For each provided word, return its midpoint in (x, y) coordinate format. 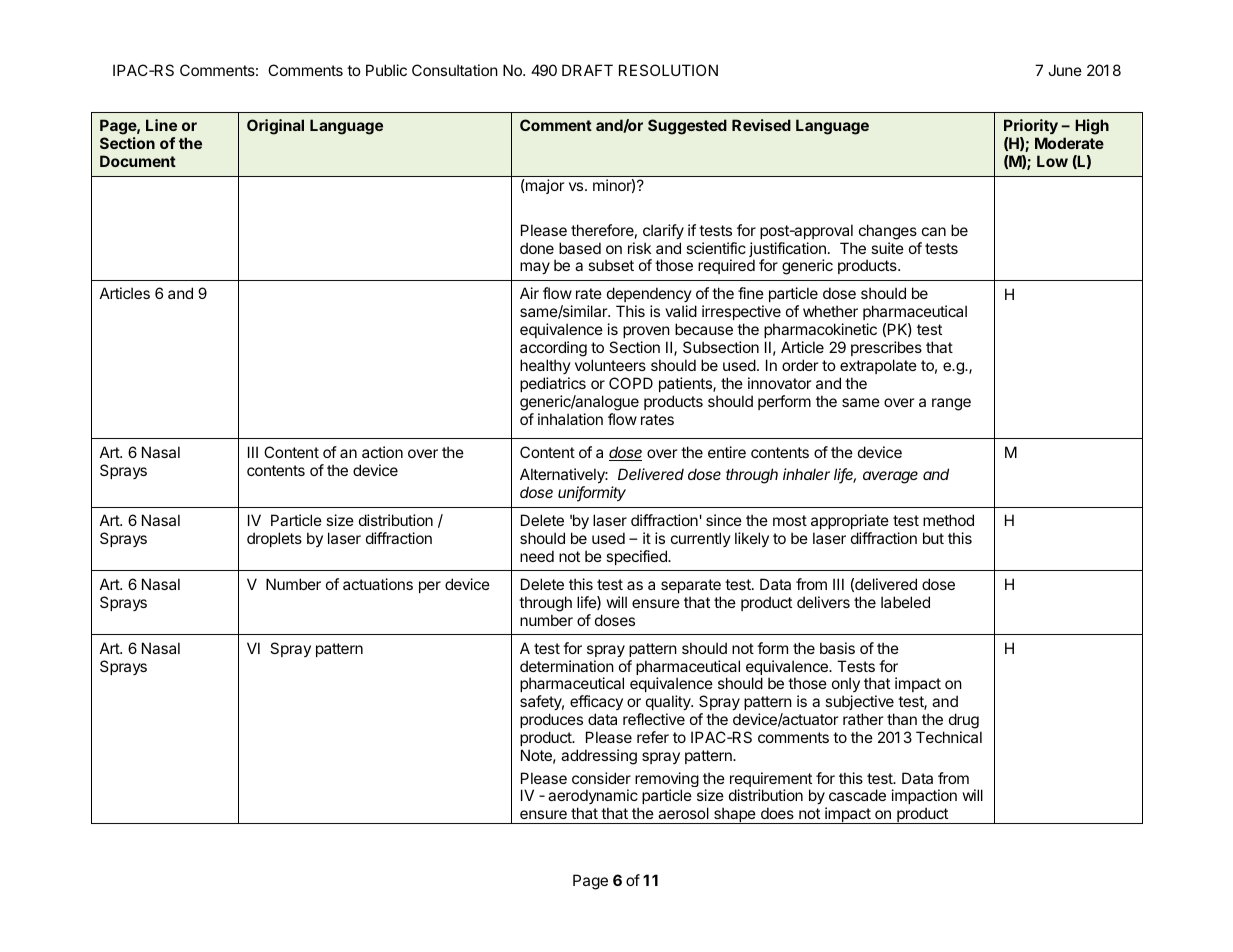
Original (275, 127)
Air (529, 293)
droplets (274, 539)
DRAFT (587, 70)
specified (637, 557)
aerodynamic (593, 798)
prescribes (886, 348)
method (948, 520)
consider (601, 778)
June (1065, 70)
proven (646, 332)
